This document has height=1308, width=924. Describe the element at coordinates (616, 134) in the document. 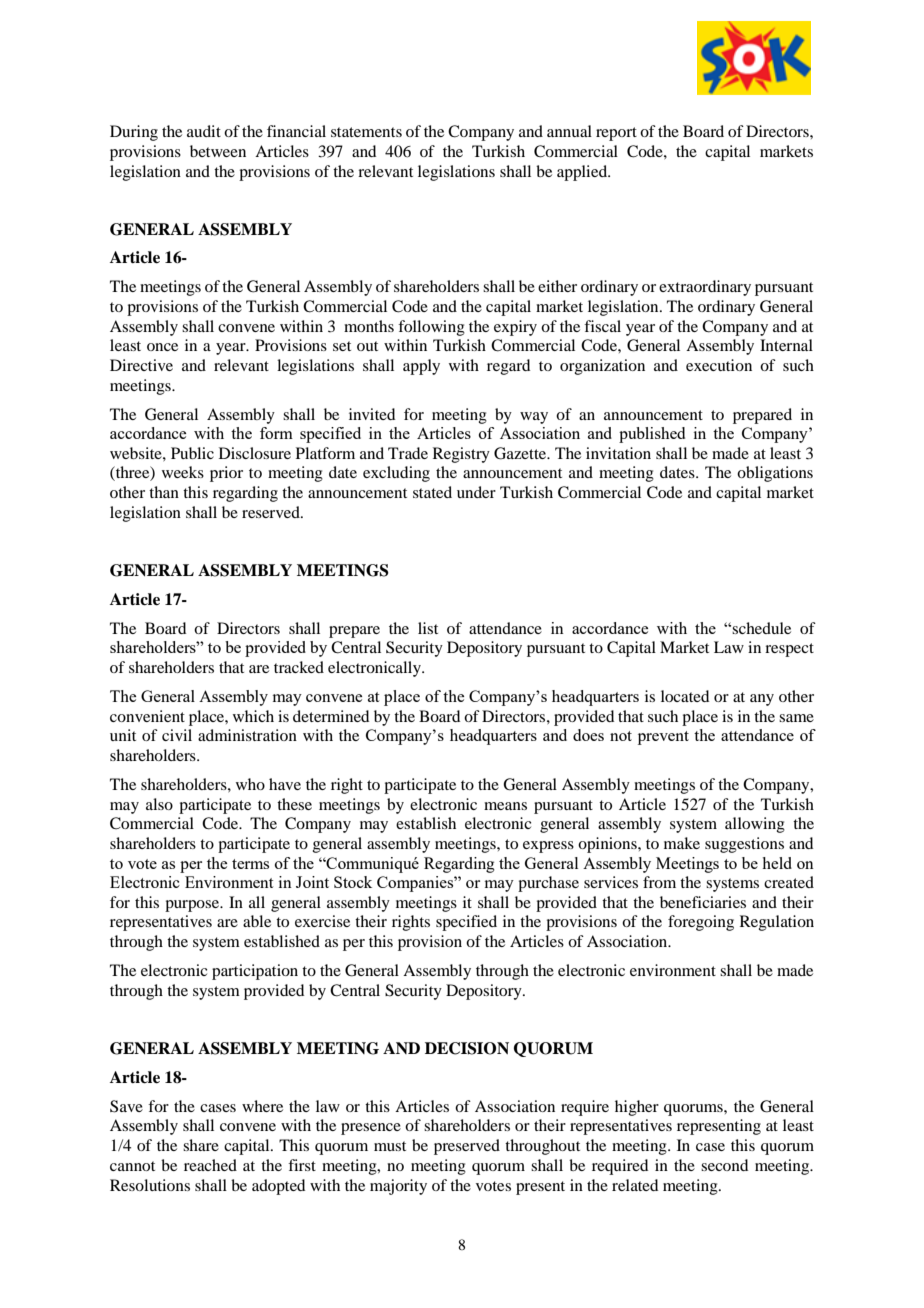

I see `report` at that location.
